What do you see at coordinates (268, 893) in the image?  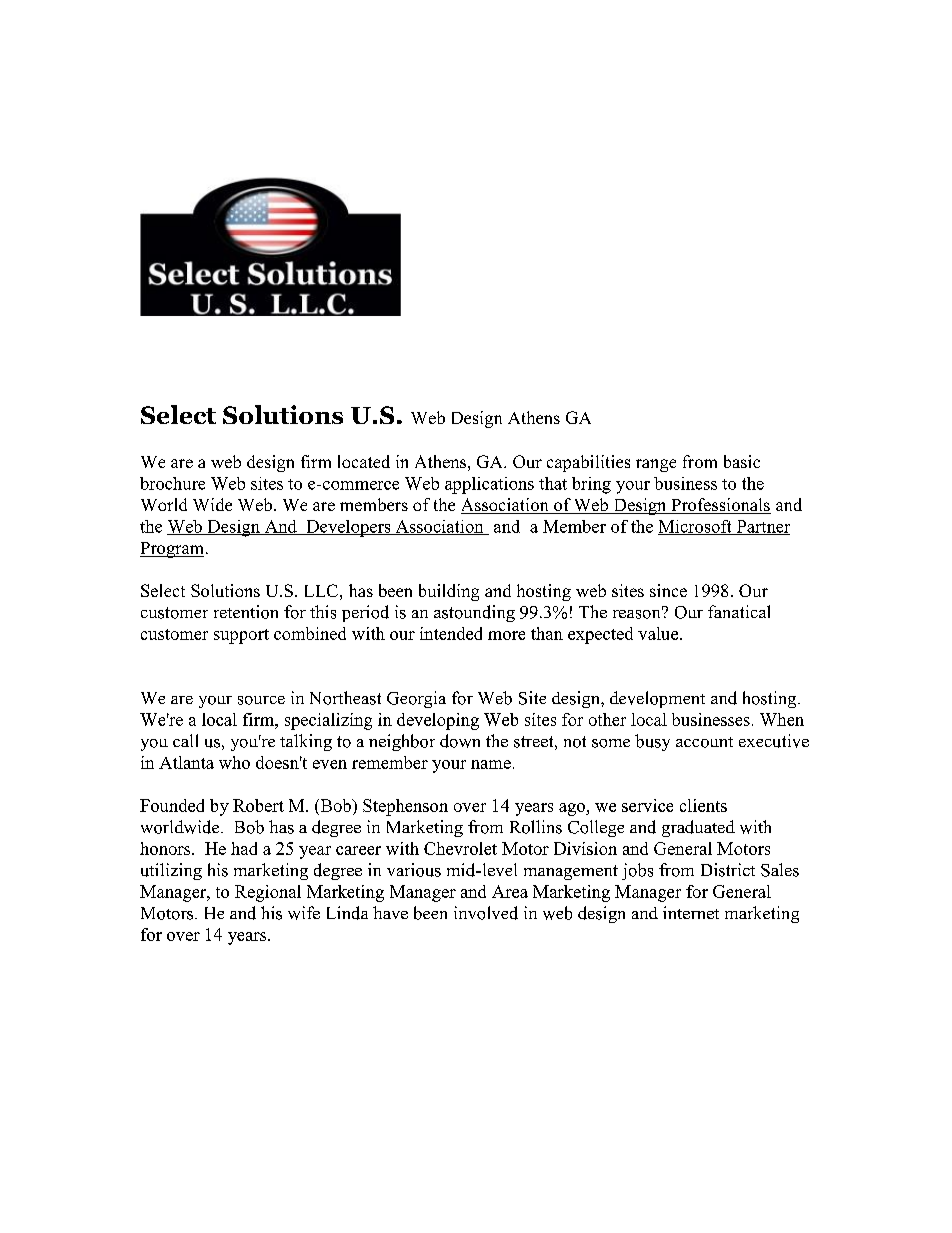 I see `Regional` at bounding box center [268, 893].
